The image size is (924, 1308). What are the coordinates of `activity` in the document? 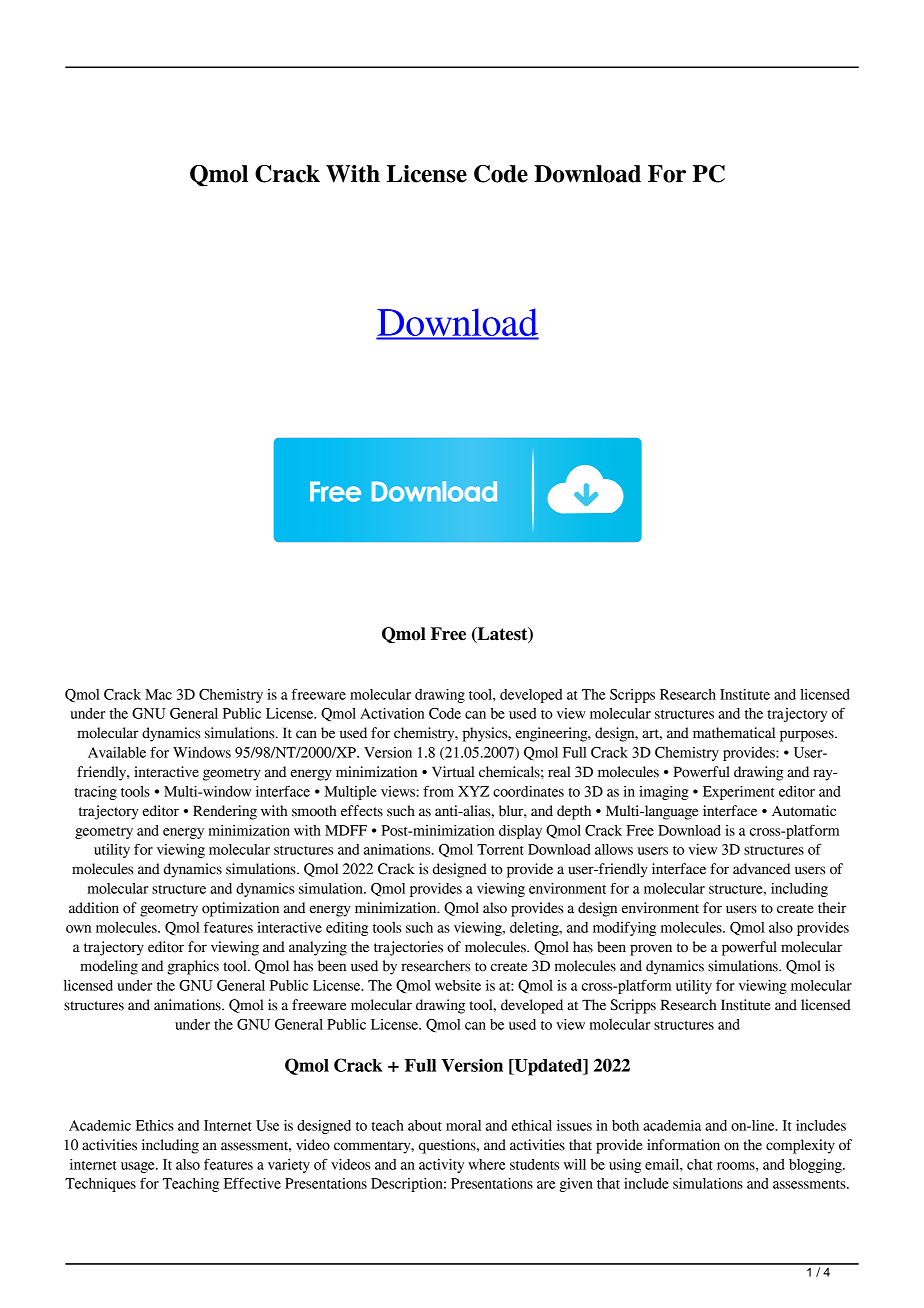 It's located at (441, 1166).
